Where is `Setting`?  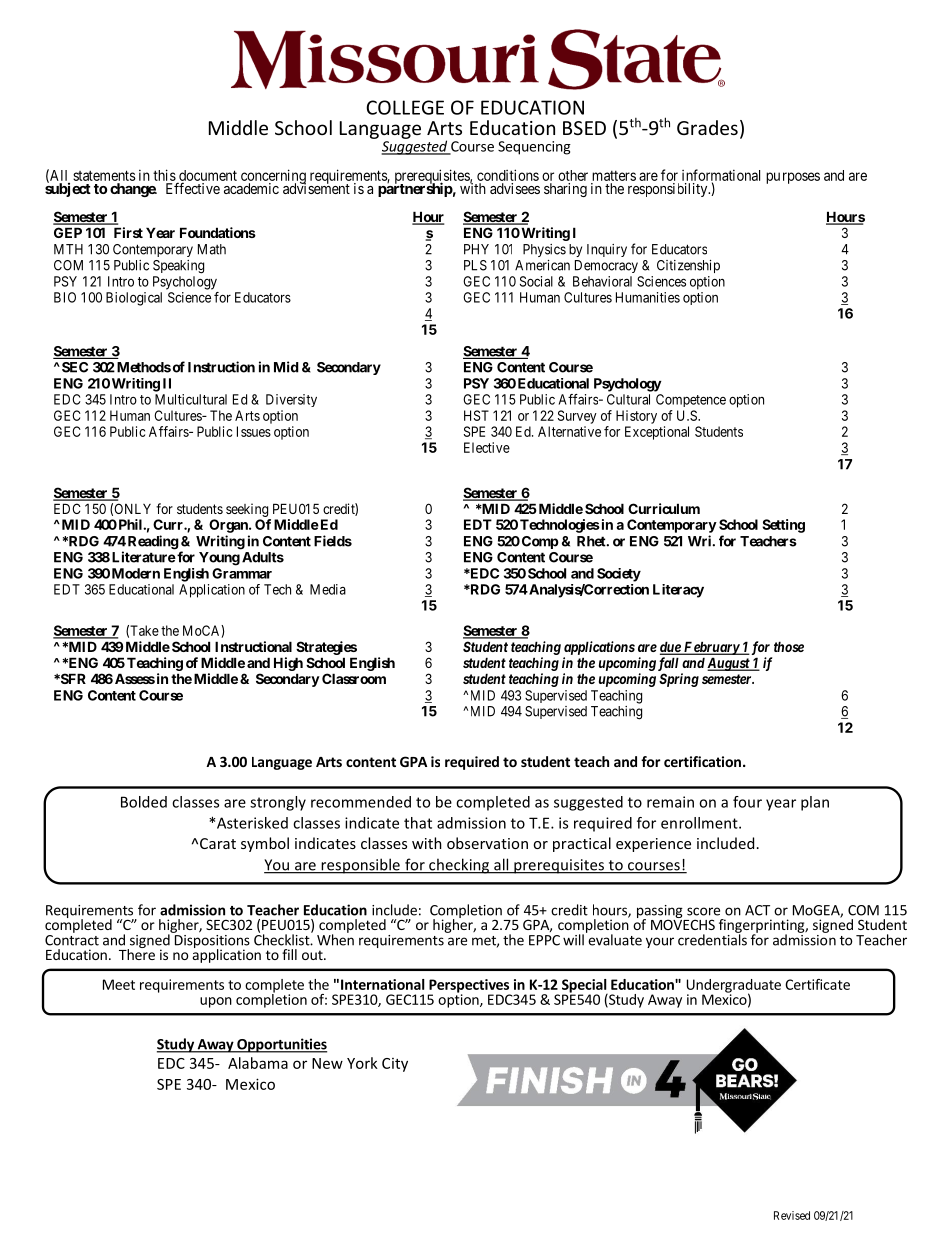 Setting is located at coordinates (783, 526).
